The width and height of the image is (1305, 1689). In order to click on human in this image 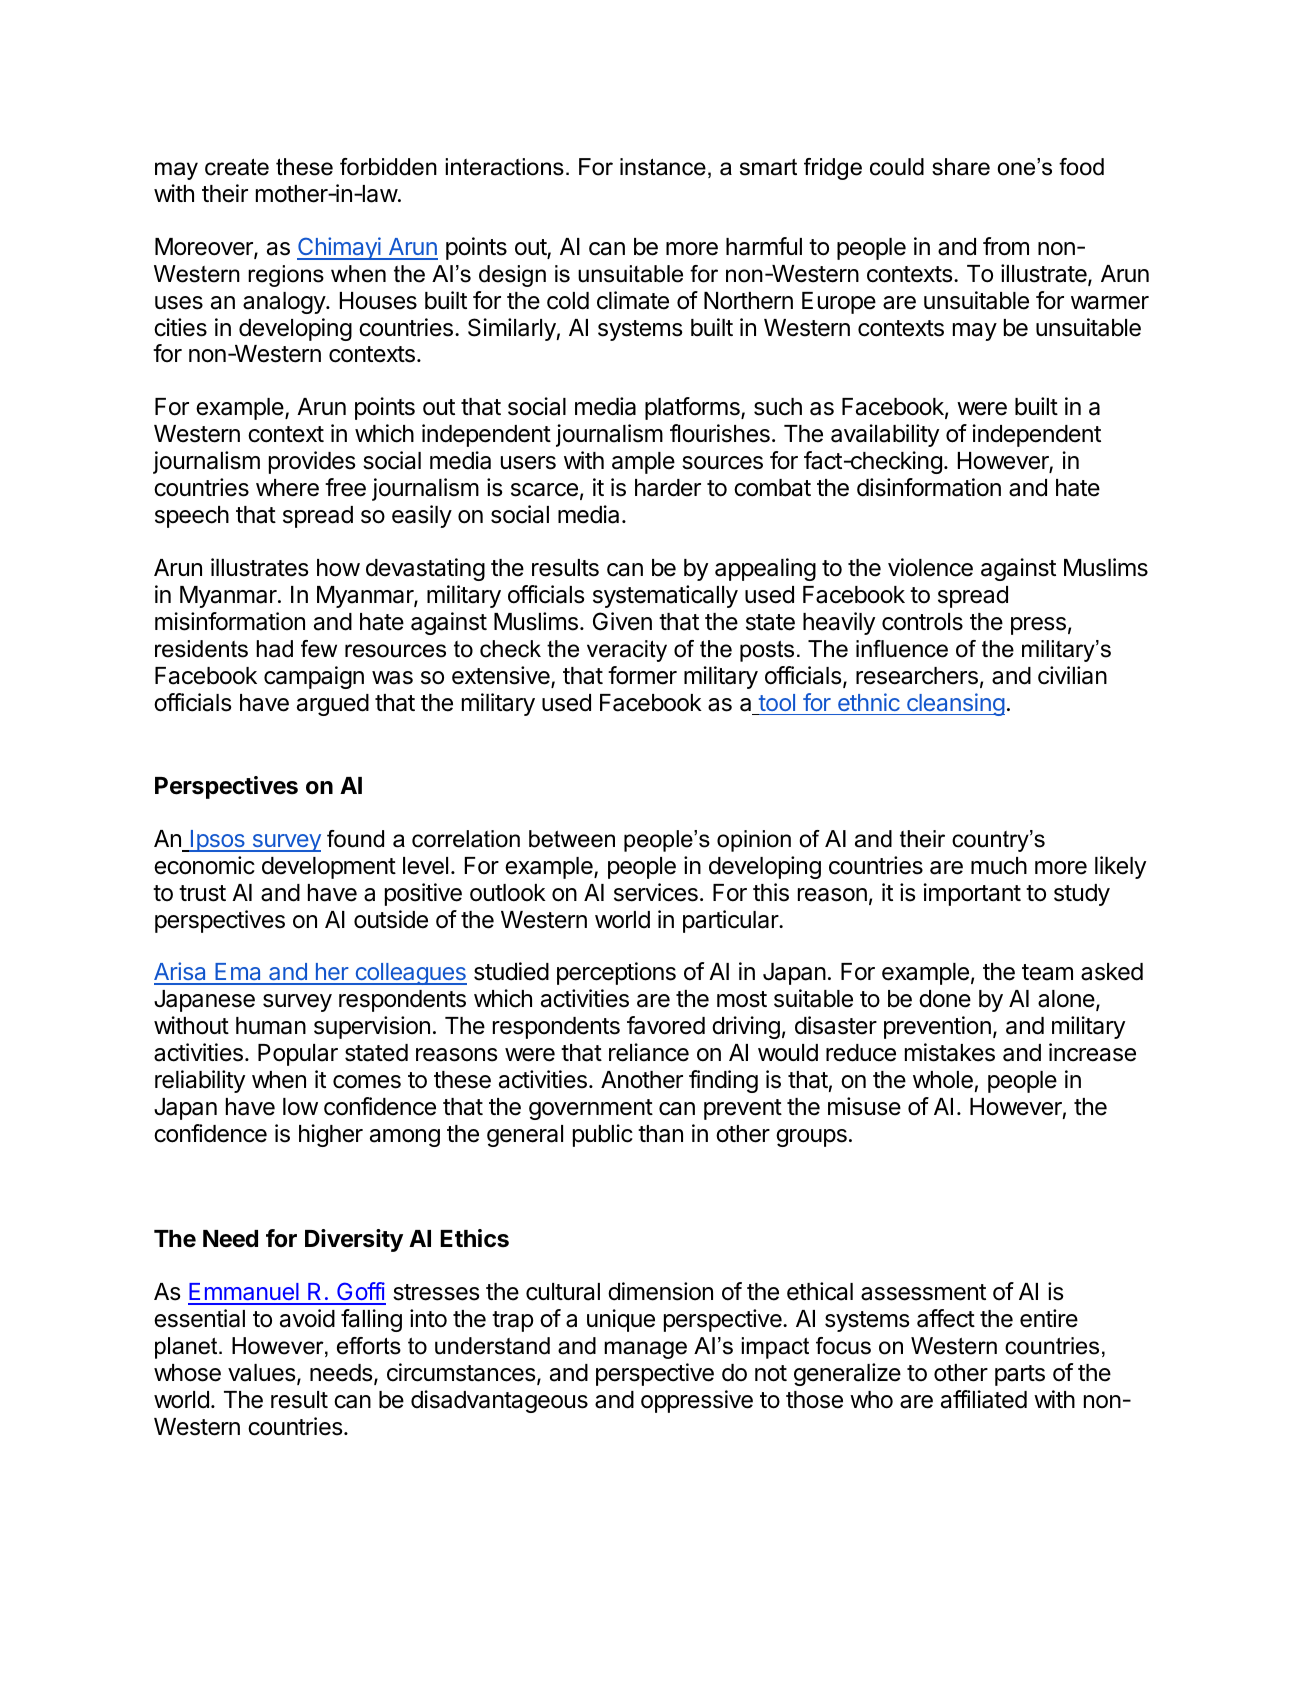, I will do `click(271, 1026)`.
